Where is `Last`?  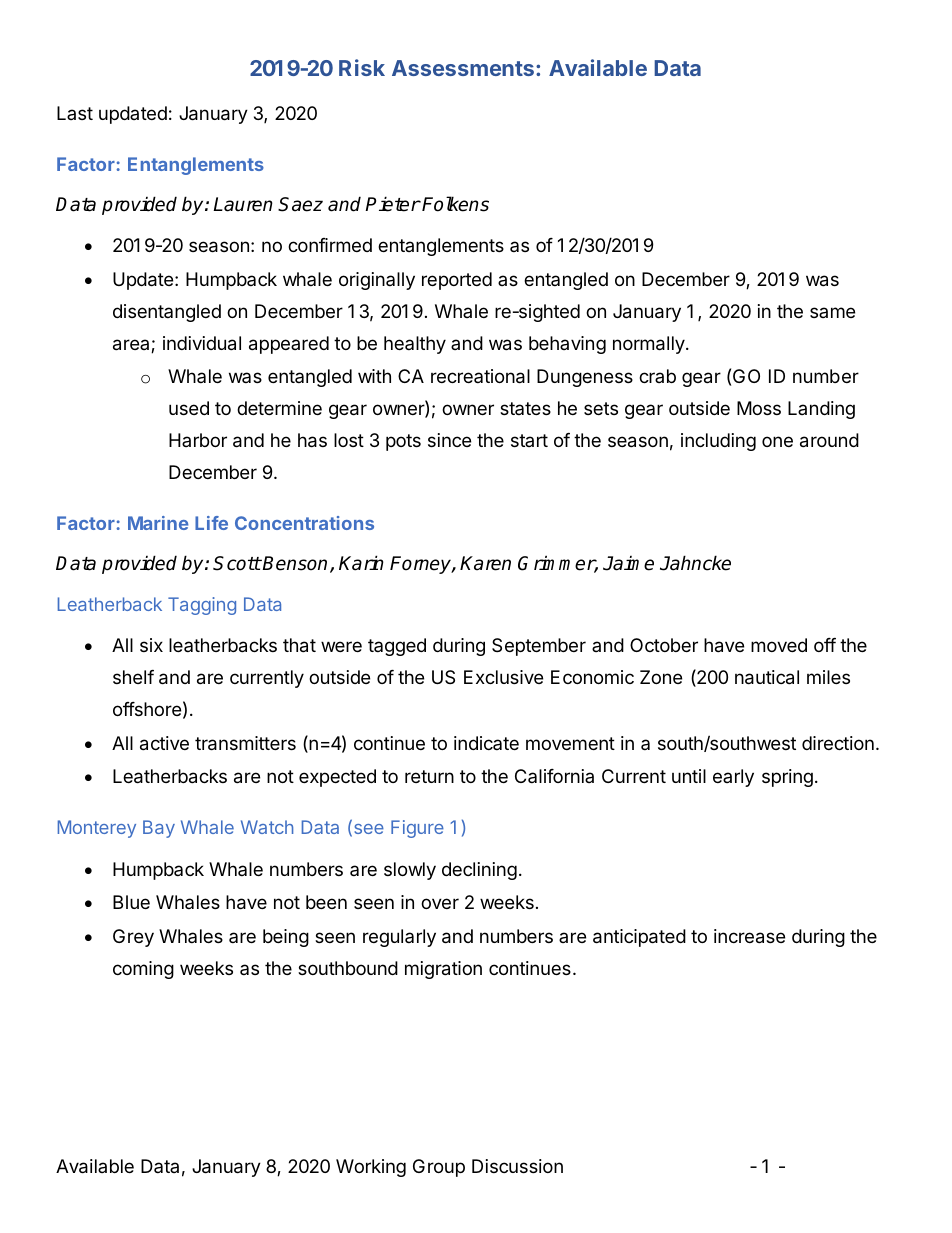
Last is located at coordinates (75, 113).
